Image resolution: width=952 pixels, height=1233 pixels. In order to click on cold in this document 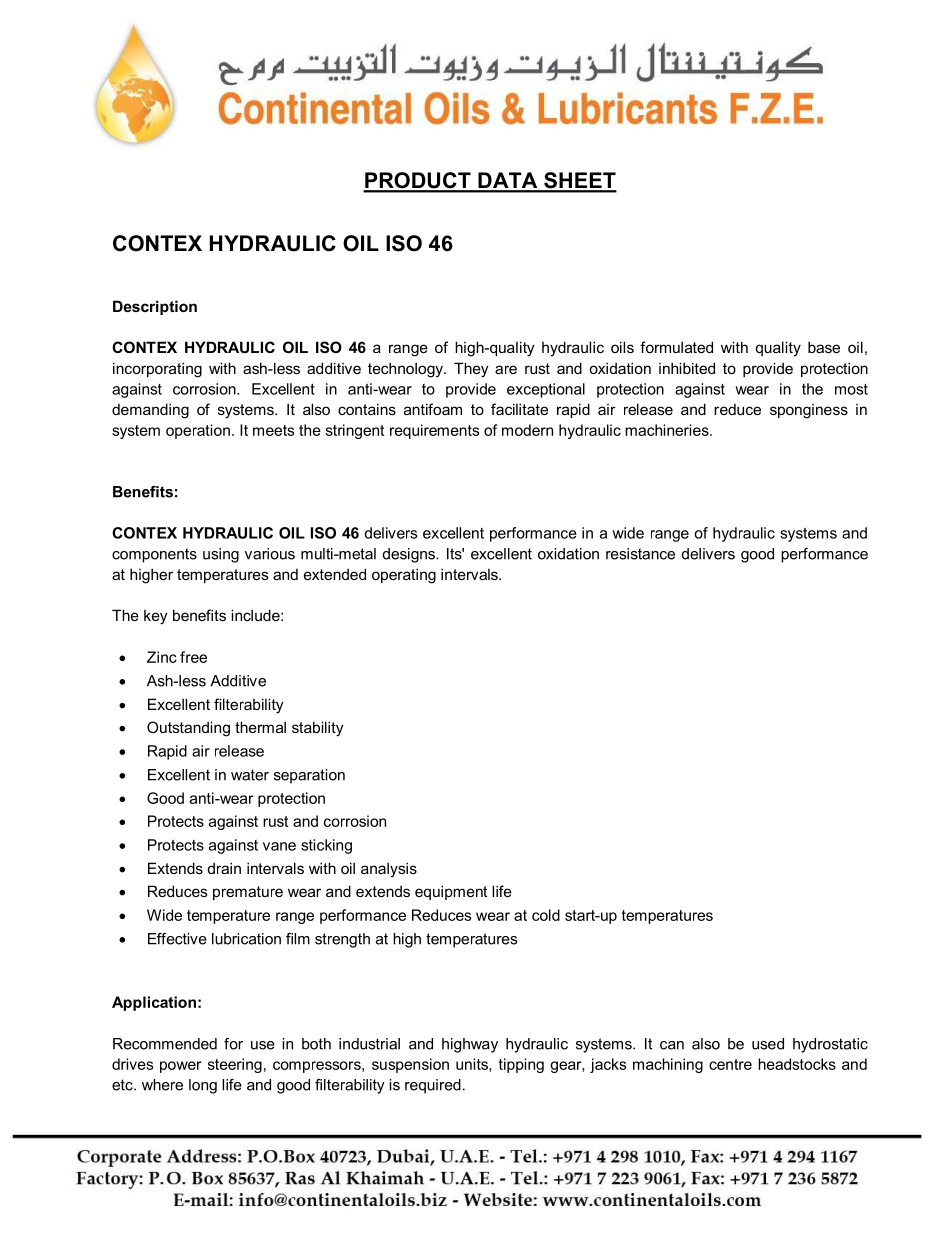, I will do `click(546, 915)`.
